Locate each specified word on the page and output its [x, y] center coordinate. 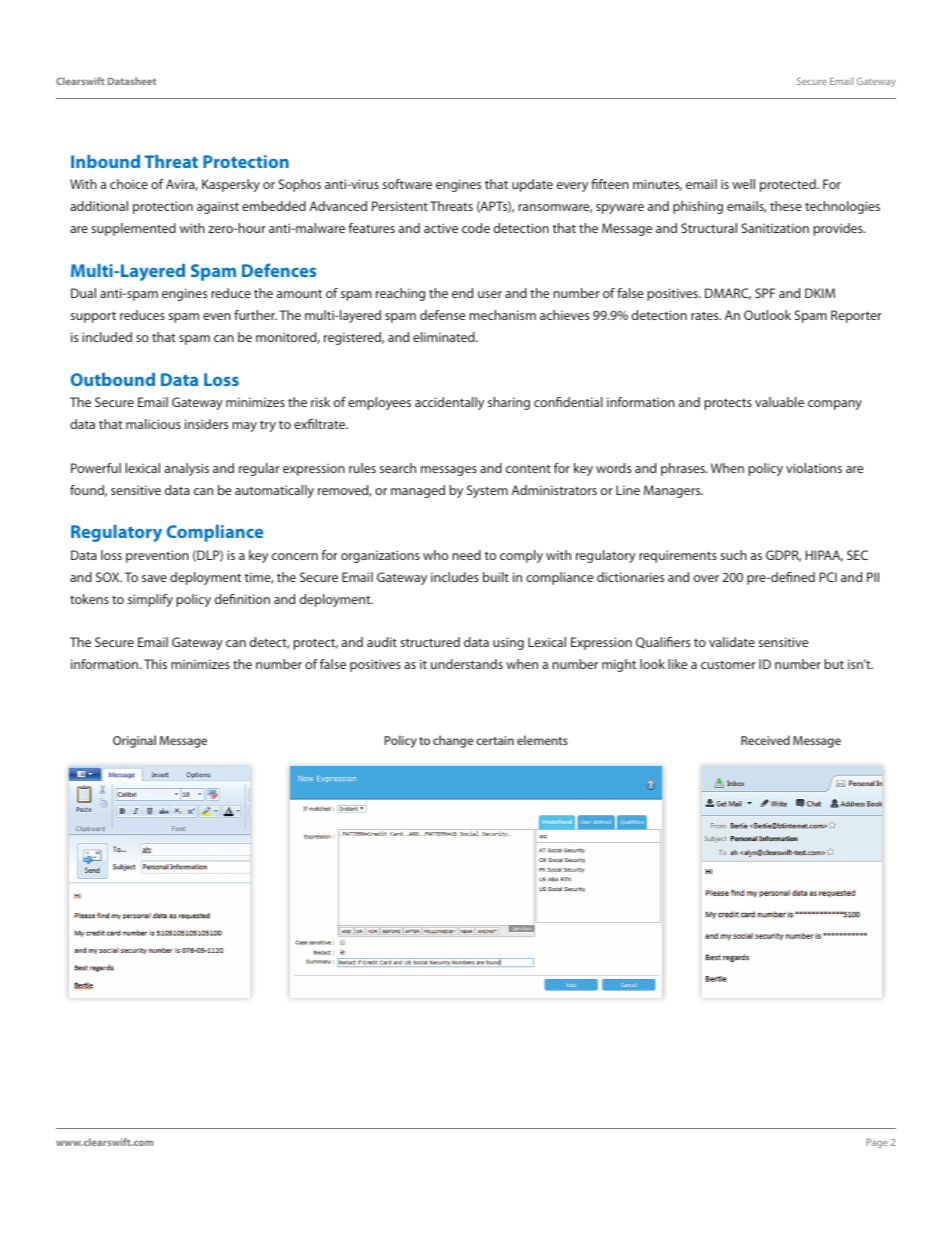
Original [134, 741]
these [786, 206]
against [218, 207]
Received [765, 740]
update [532, 185]
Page [877, 1143]
